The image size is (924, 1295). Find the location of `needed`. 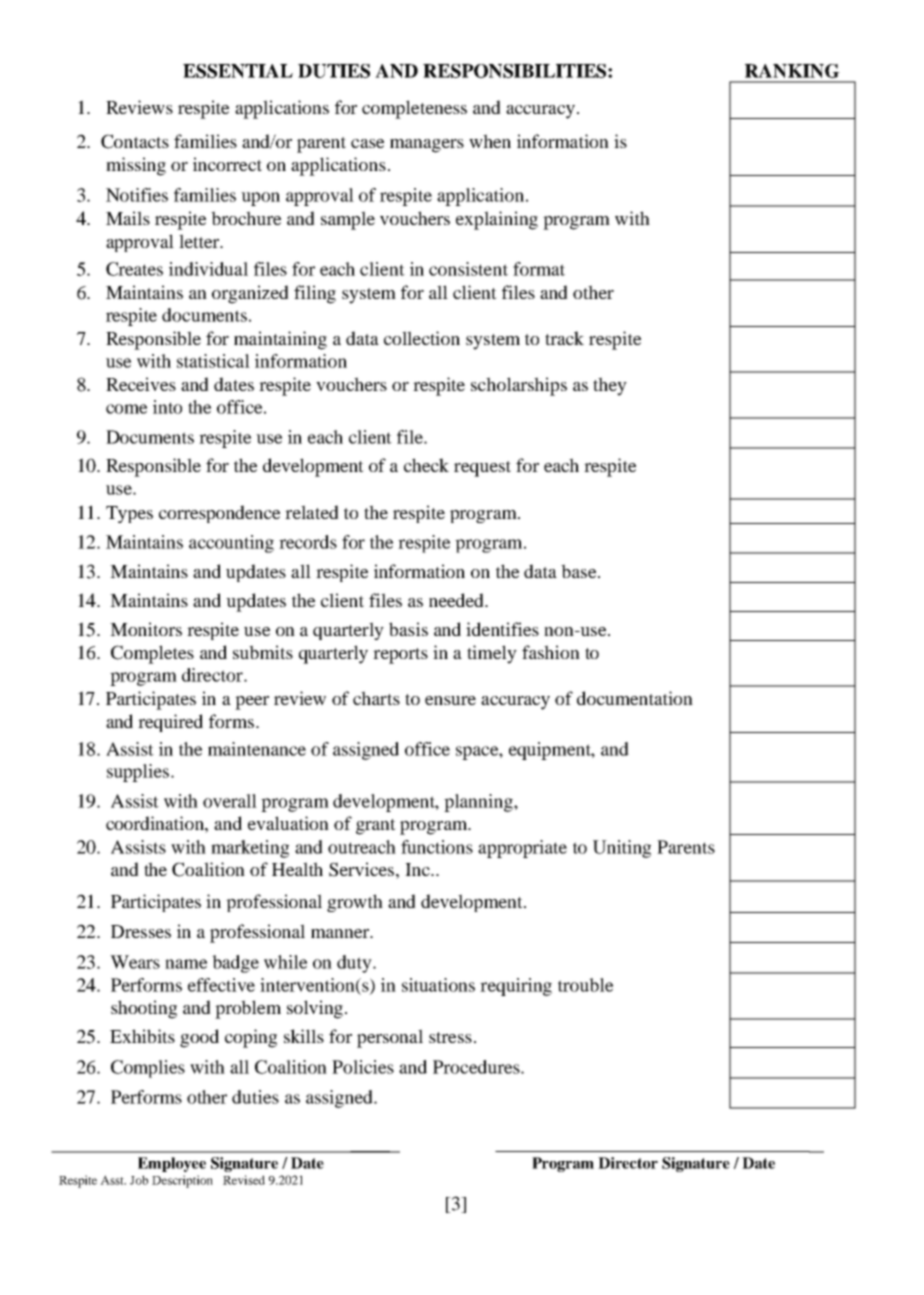

needed is located at coordinates (458, 600).
